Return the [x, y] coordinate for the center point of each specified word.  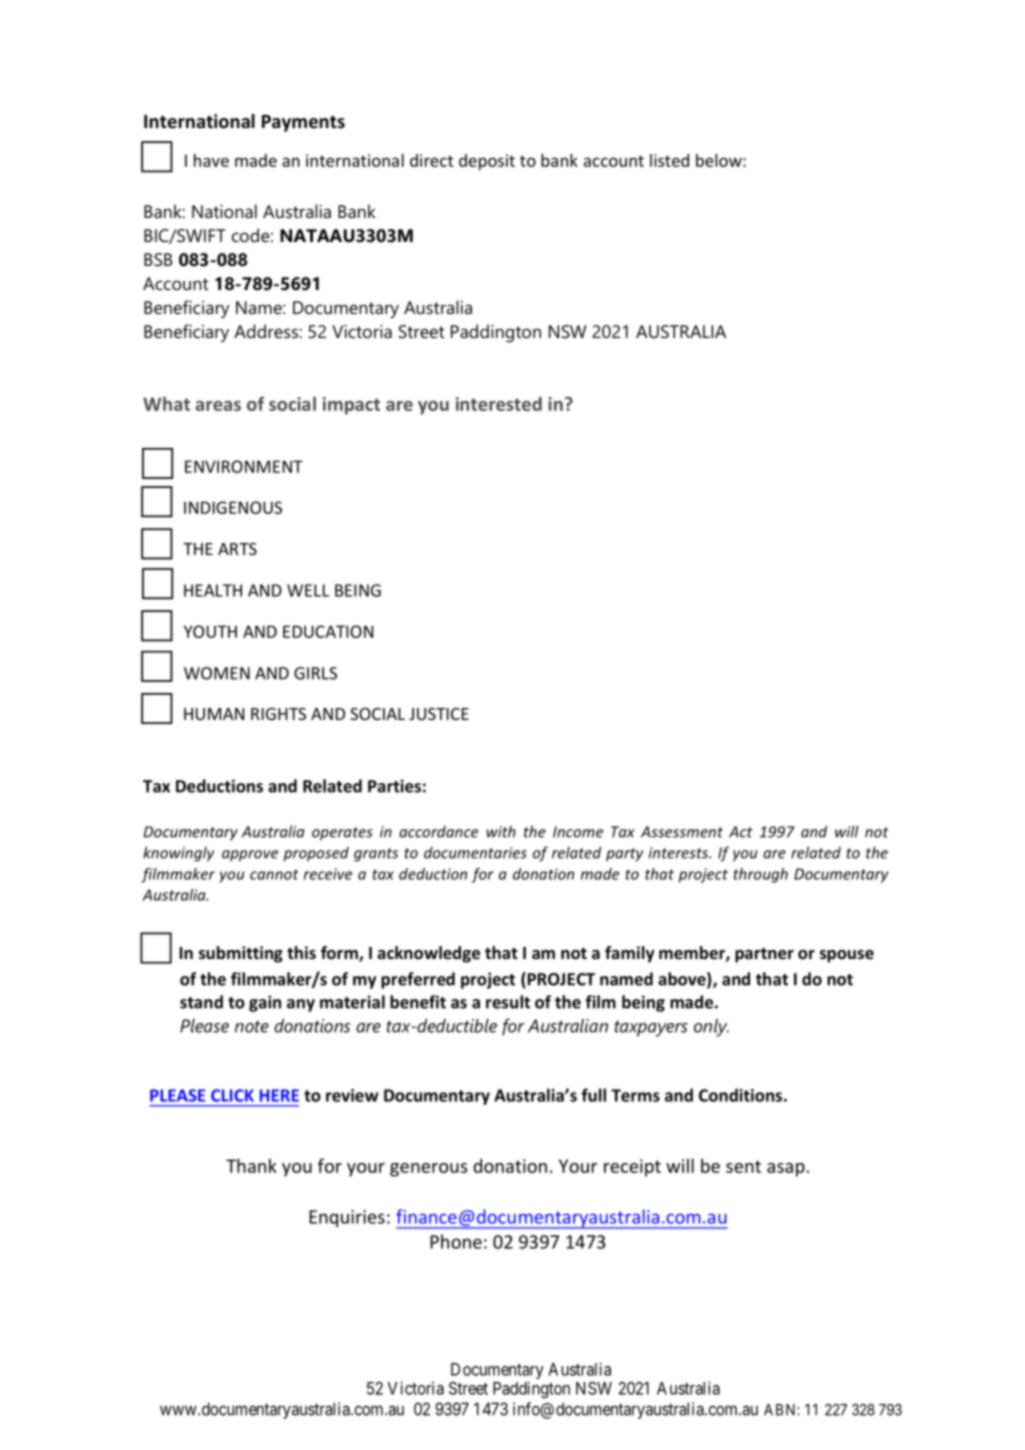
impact [351, 406]
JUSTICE [439, 714]
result [508, 1002]
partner [764, 955]
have [211, 160]
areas [218, 406]
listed [669, 160]
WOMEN [217, 673]
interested [499, 404]
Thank [251, 1165]
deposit [487, 162]
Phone [456, 1241]
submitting [241, 954]
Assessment [682, 832]
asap [786, 1170]
